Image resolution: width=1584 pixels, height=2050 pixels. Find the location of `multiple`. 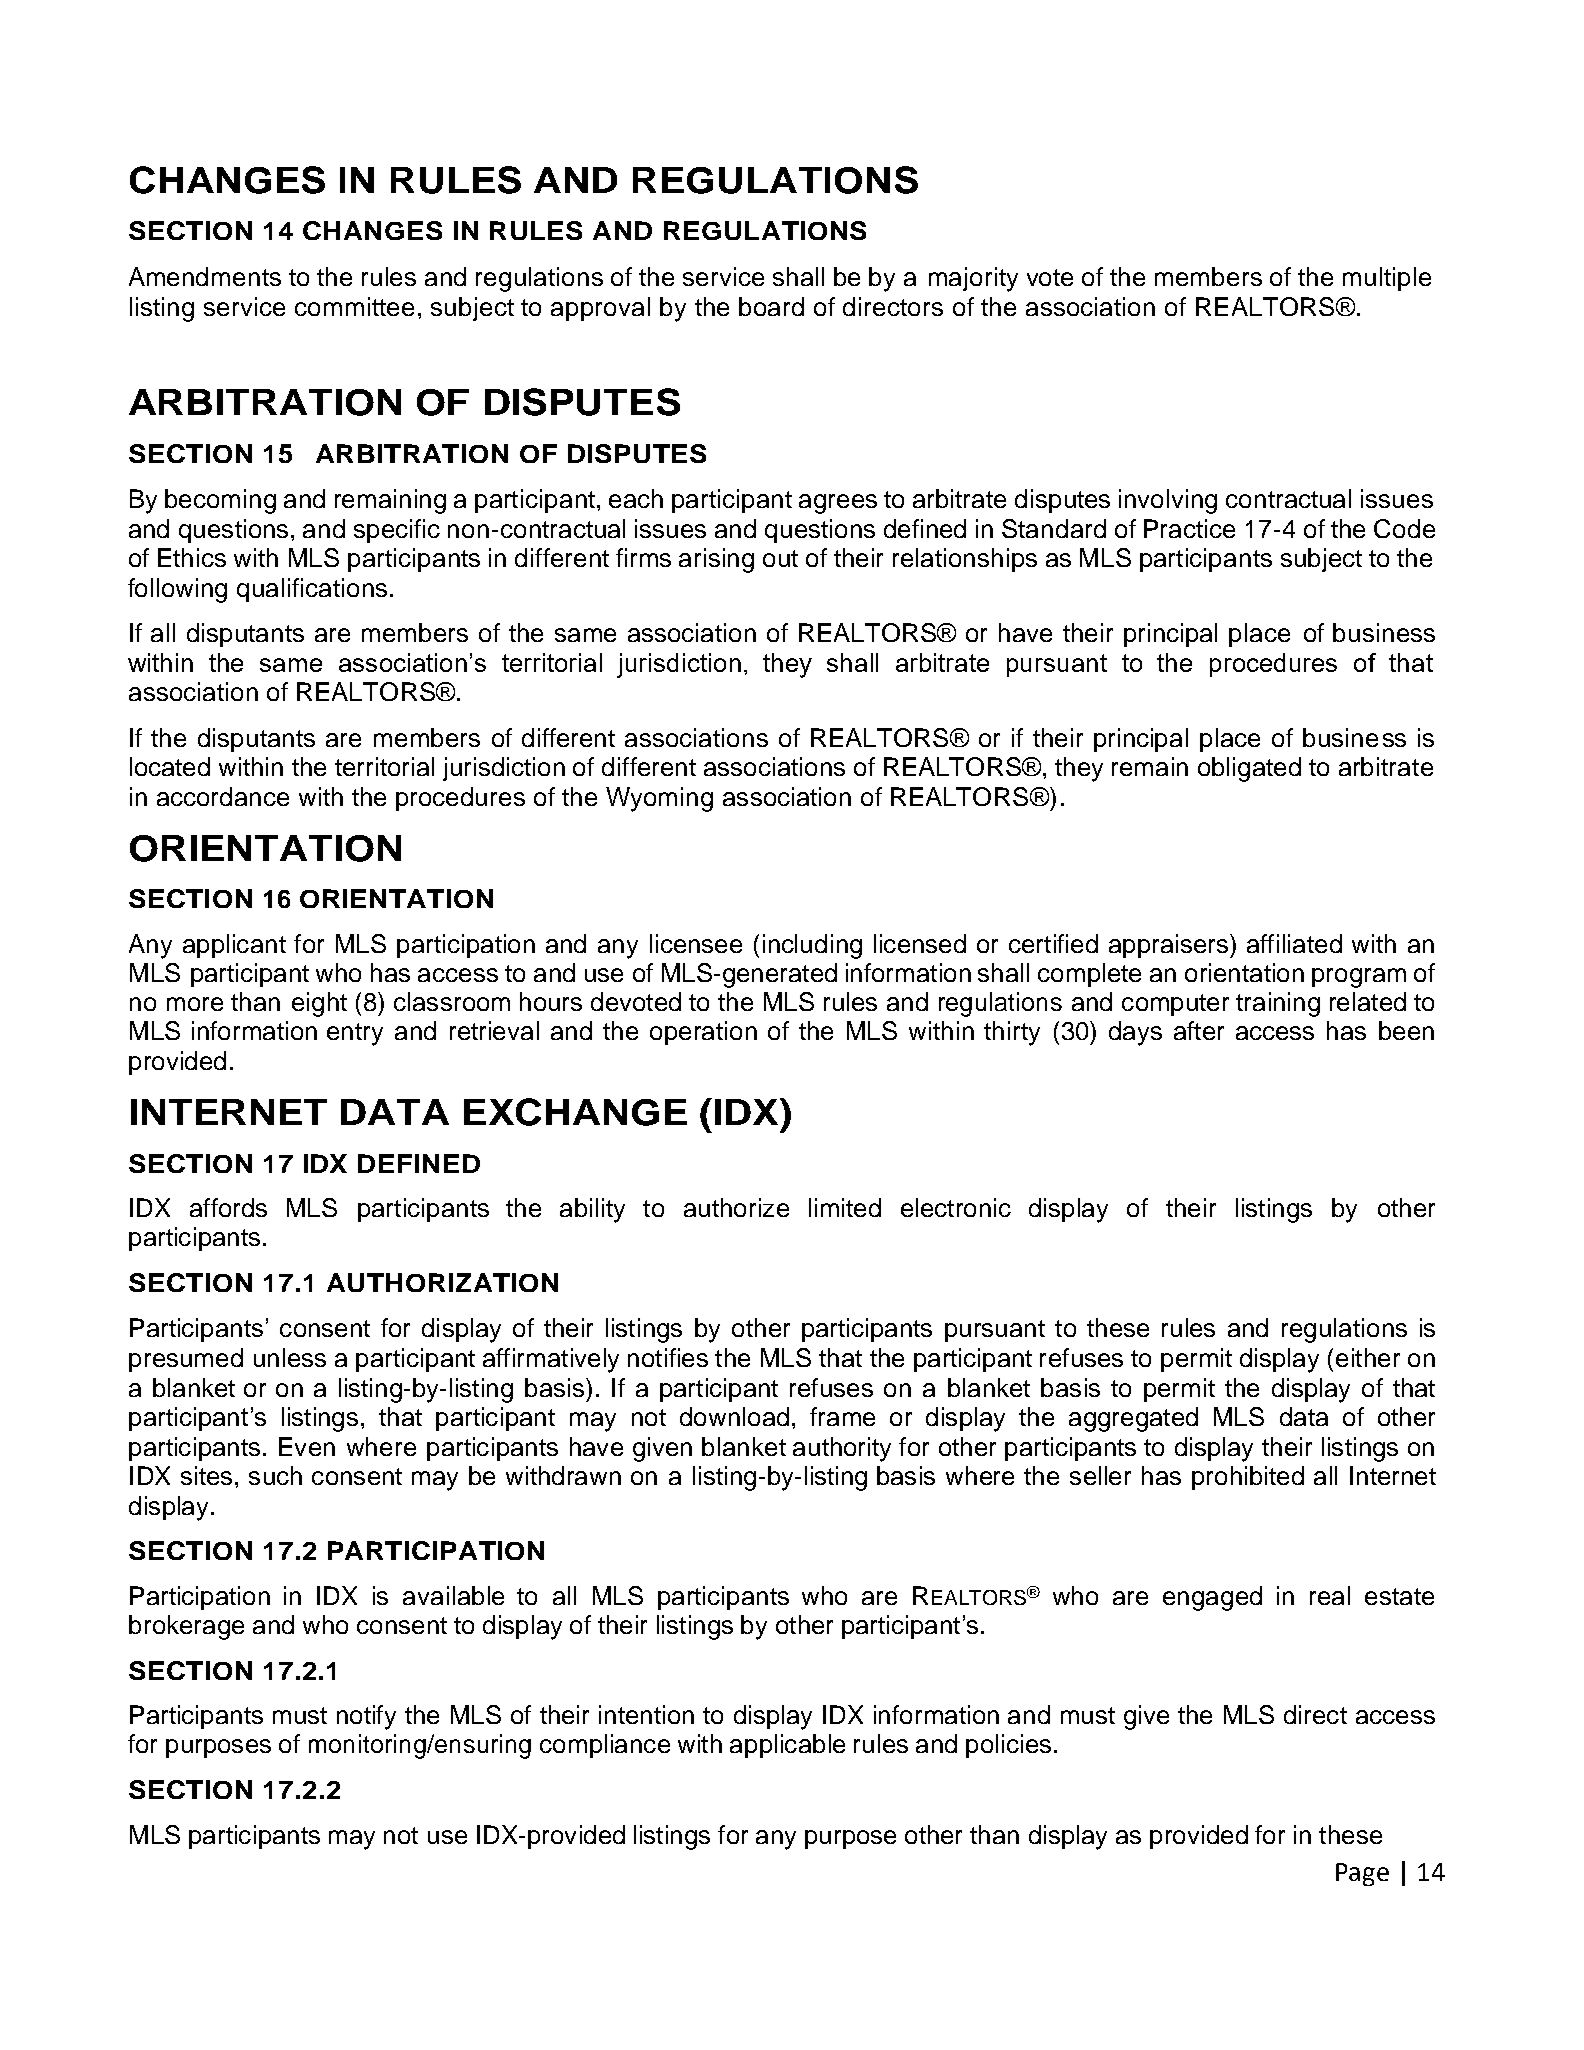

multiple is located at coordinates (1387, 279).
